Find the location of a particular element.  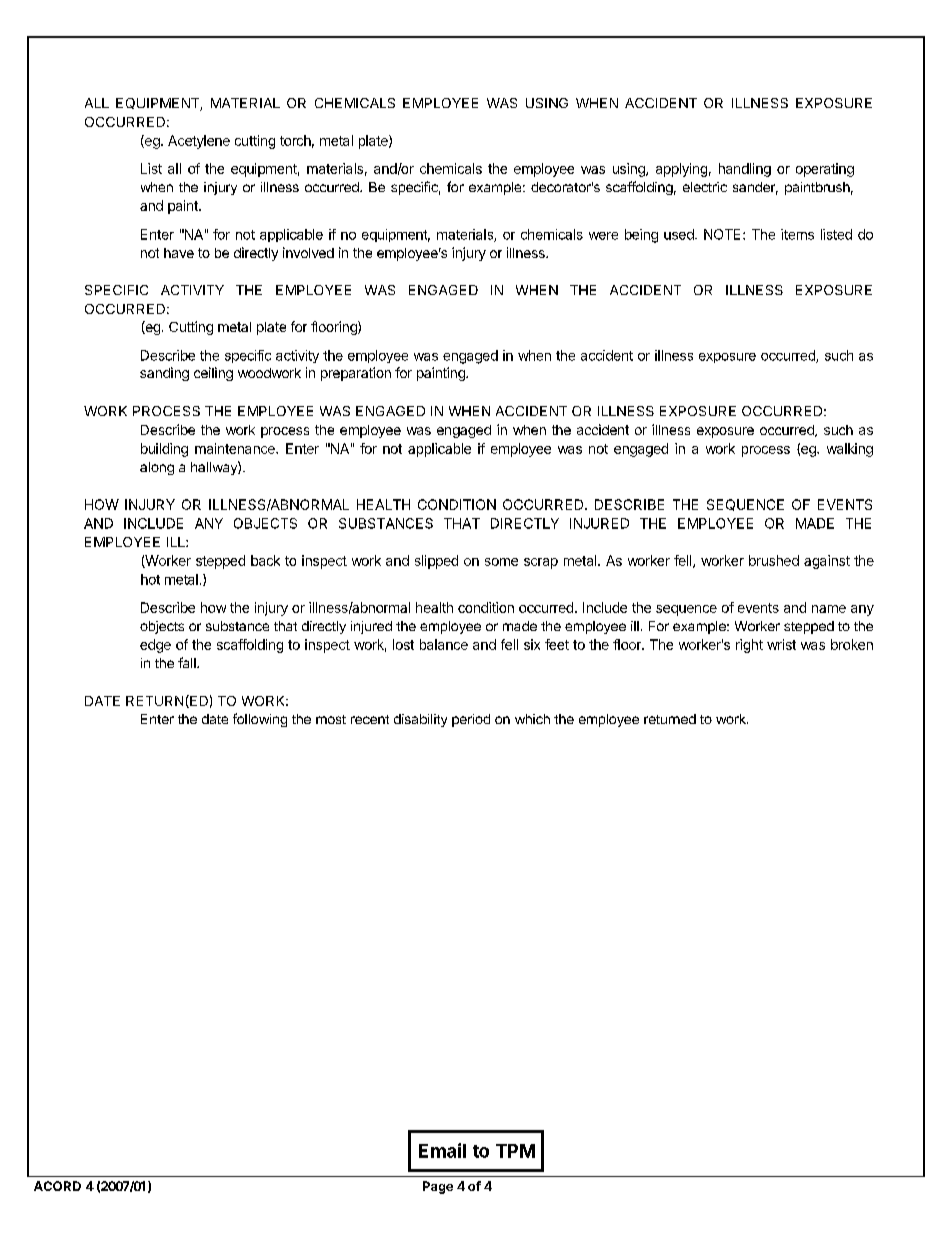

fall is located at coordinates (188, 662).
